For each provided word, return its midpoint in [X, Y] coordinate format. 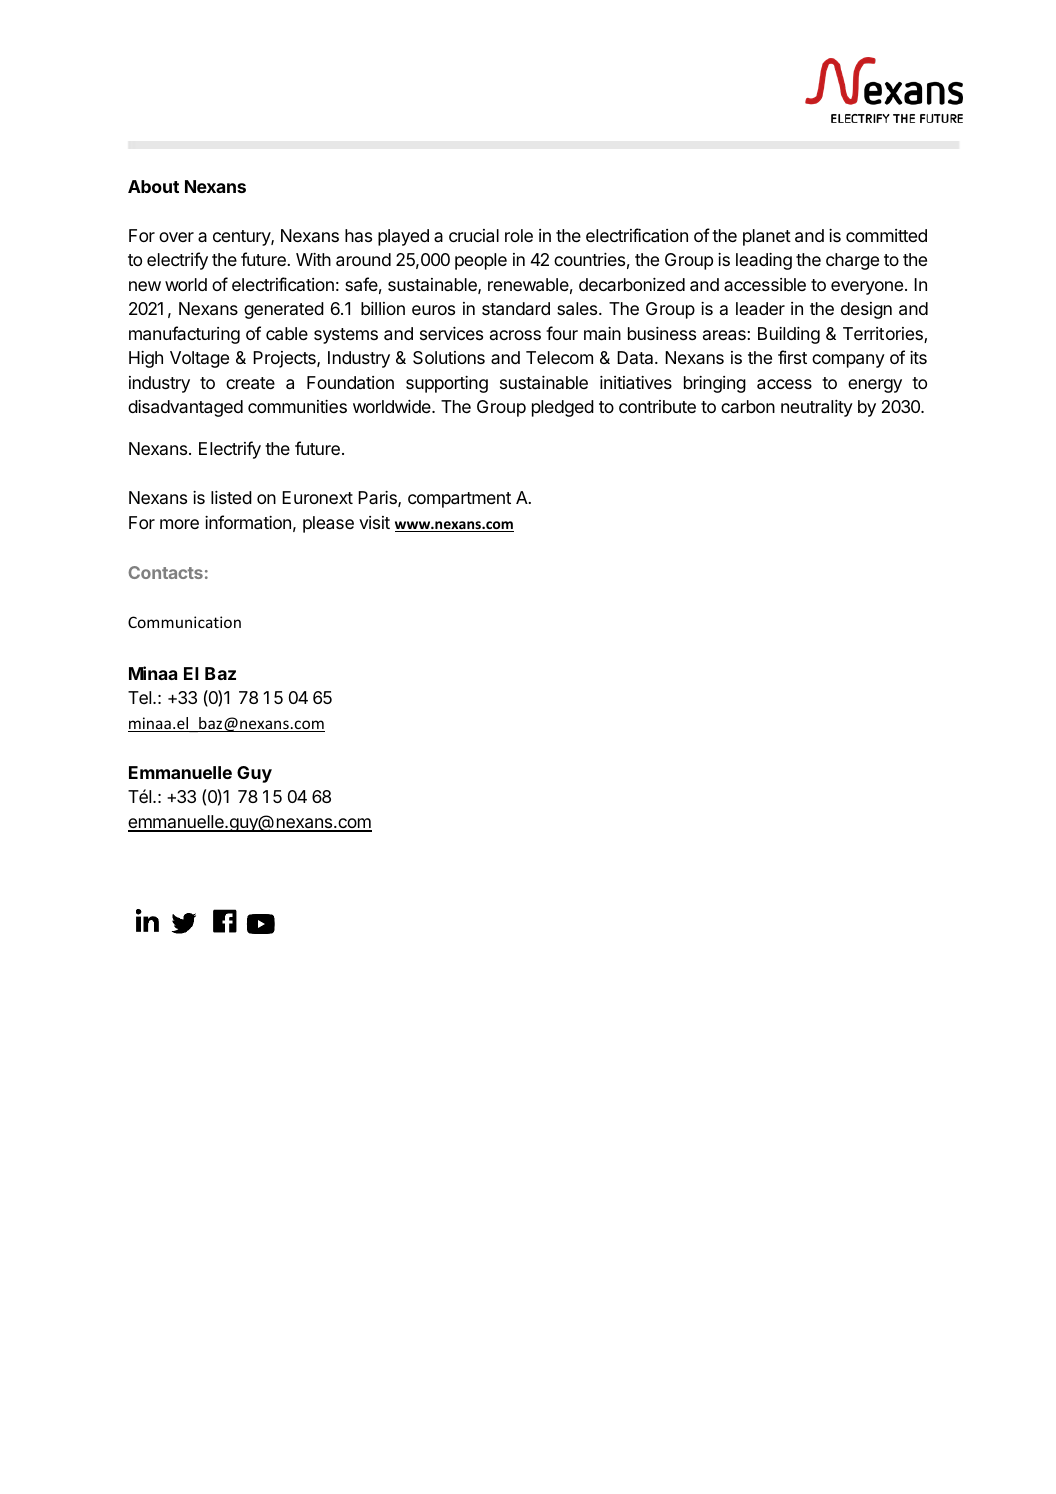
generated [284, 310]
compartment [459, 500]
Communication [184, 622]
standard [516, 309]
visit [374, 522]
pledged [563, 408]
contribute [657, 406]
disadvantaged [185, 408]
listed [231, 497]
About [153, 186]
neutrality [817, 408]
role [519, 235]
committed [886, 235]
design [866, 310]
